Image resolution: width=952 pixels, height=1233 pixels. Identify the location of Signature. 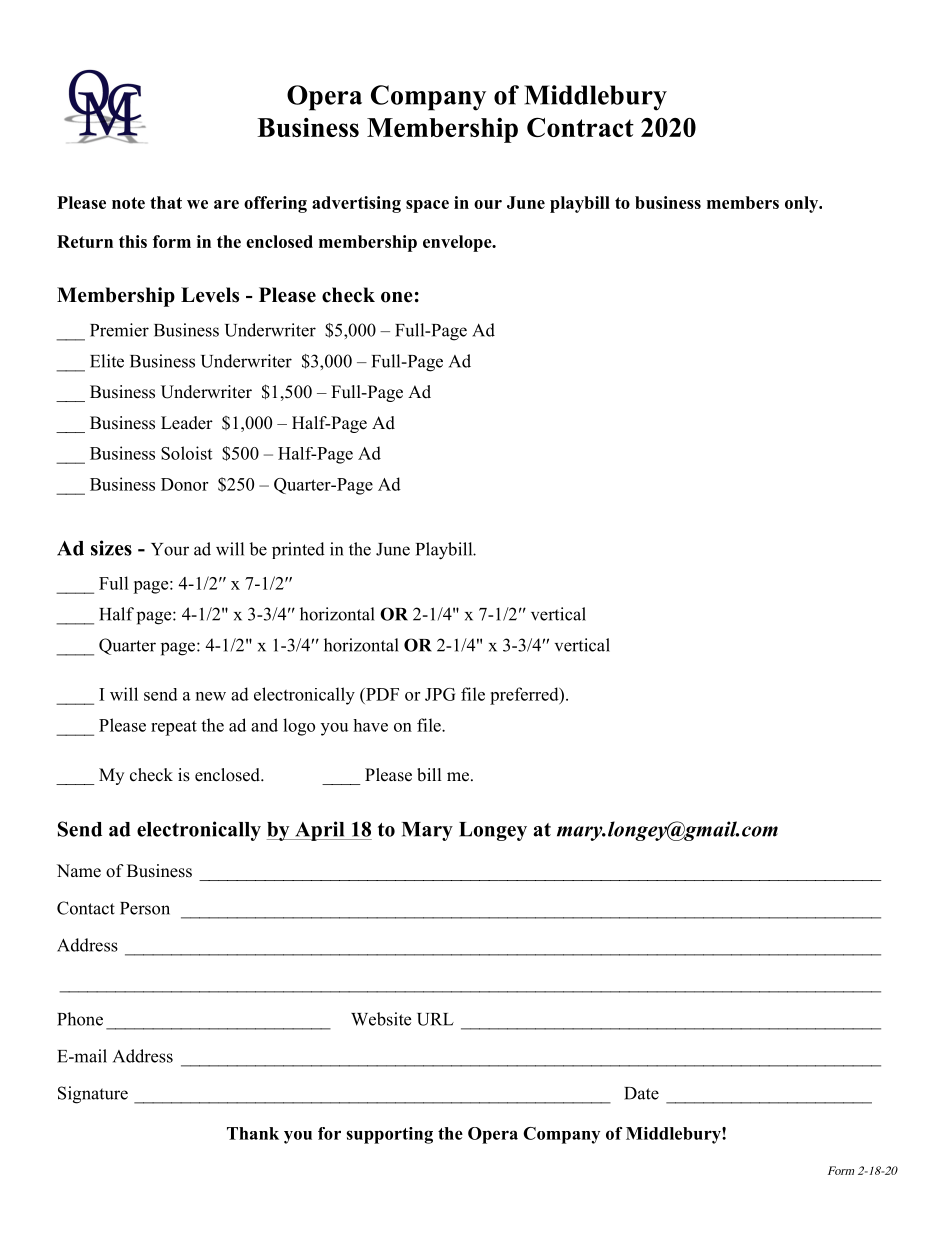
(93, 1095).
